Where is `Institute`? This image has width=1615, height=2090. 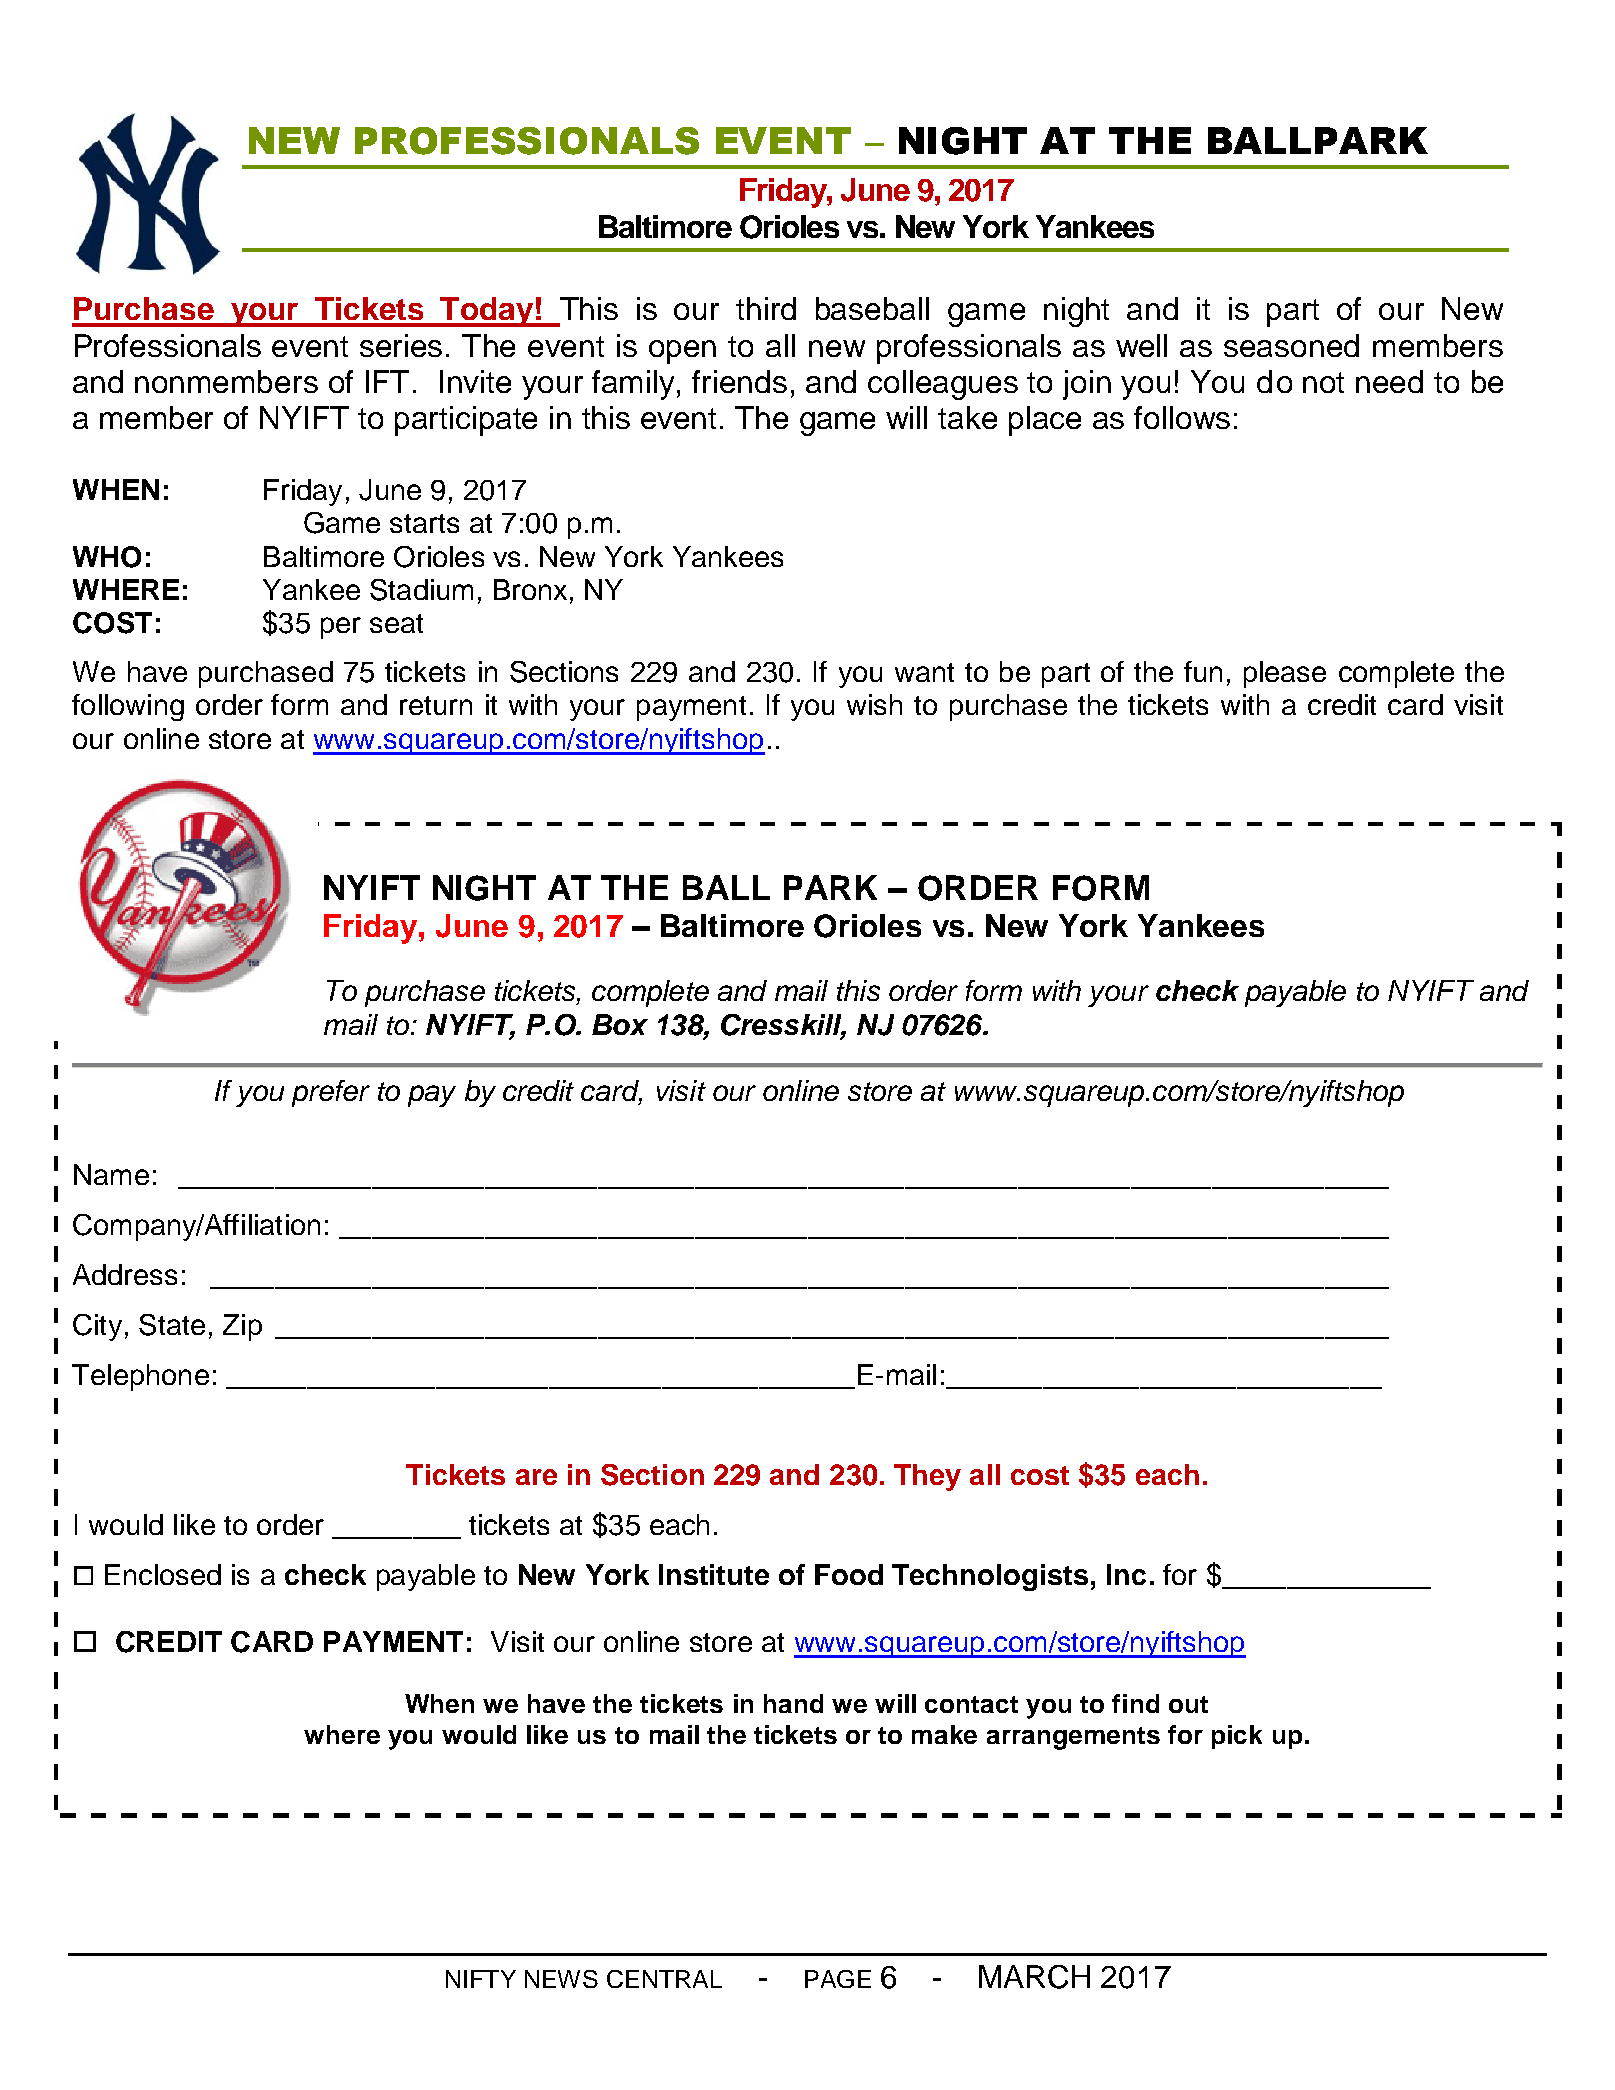
Institute is located at coordinates (714, 1574).
